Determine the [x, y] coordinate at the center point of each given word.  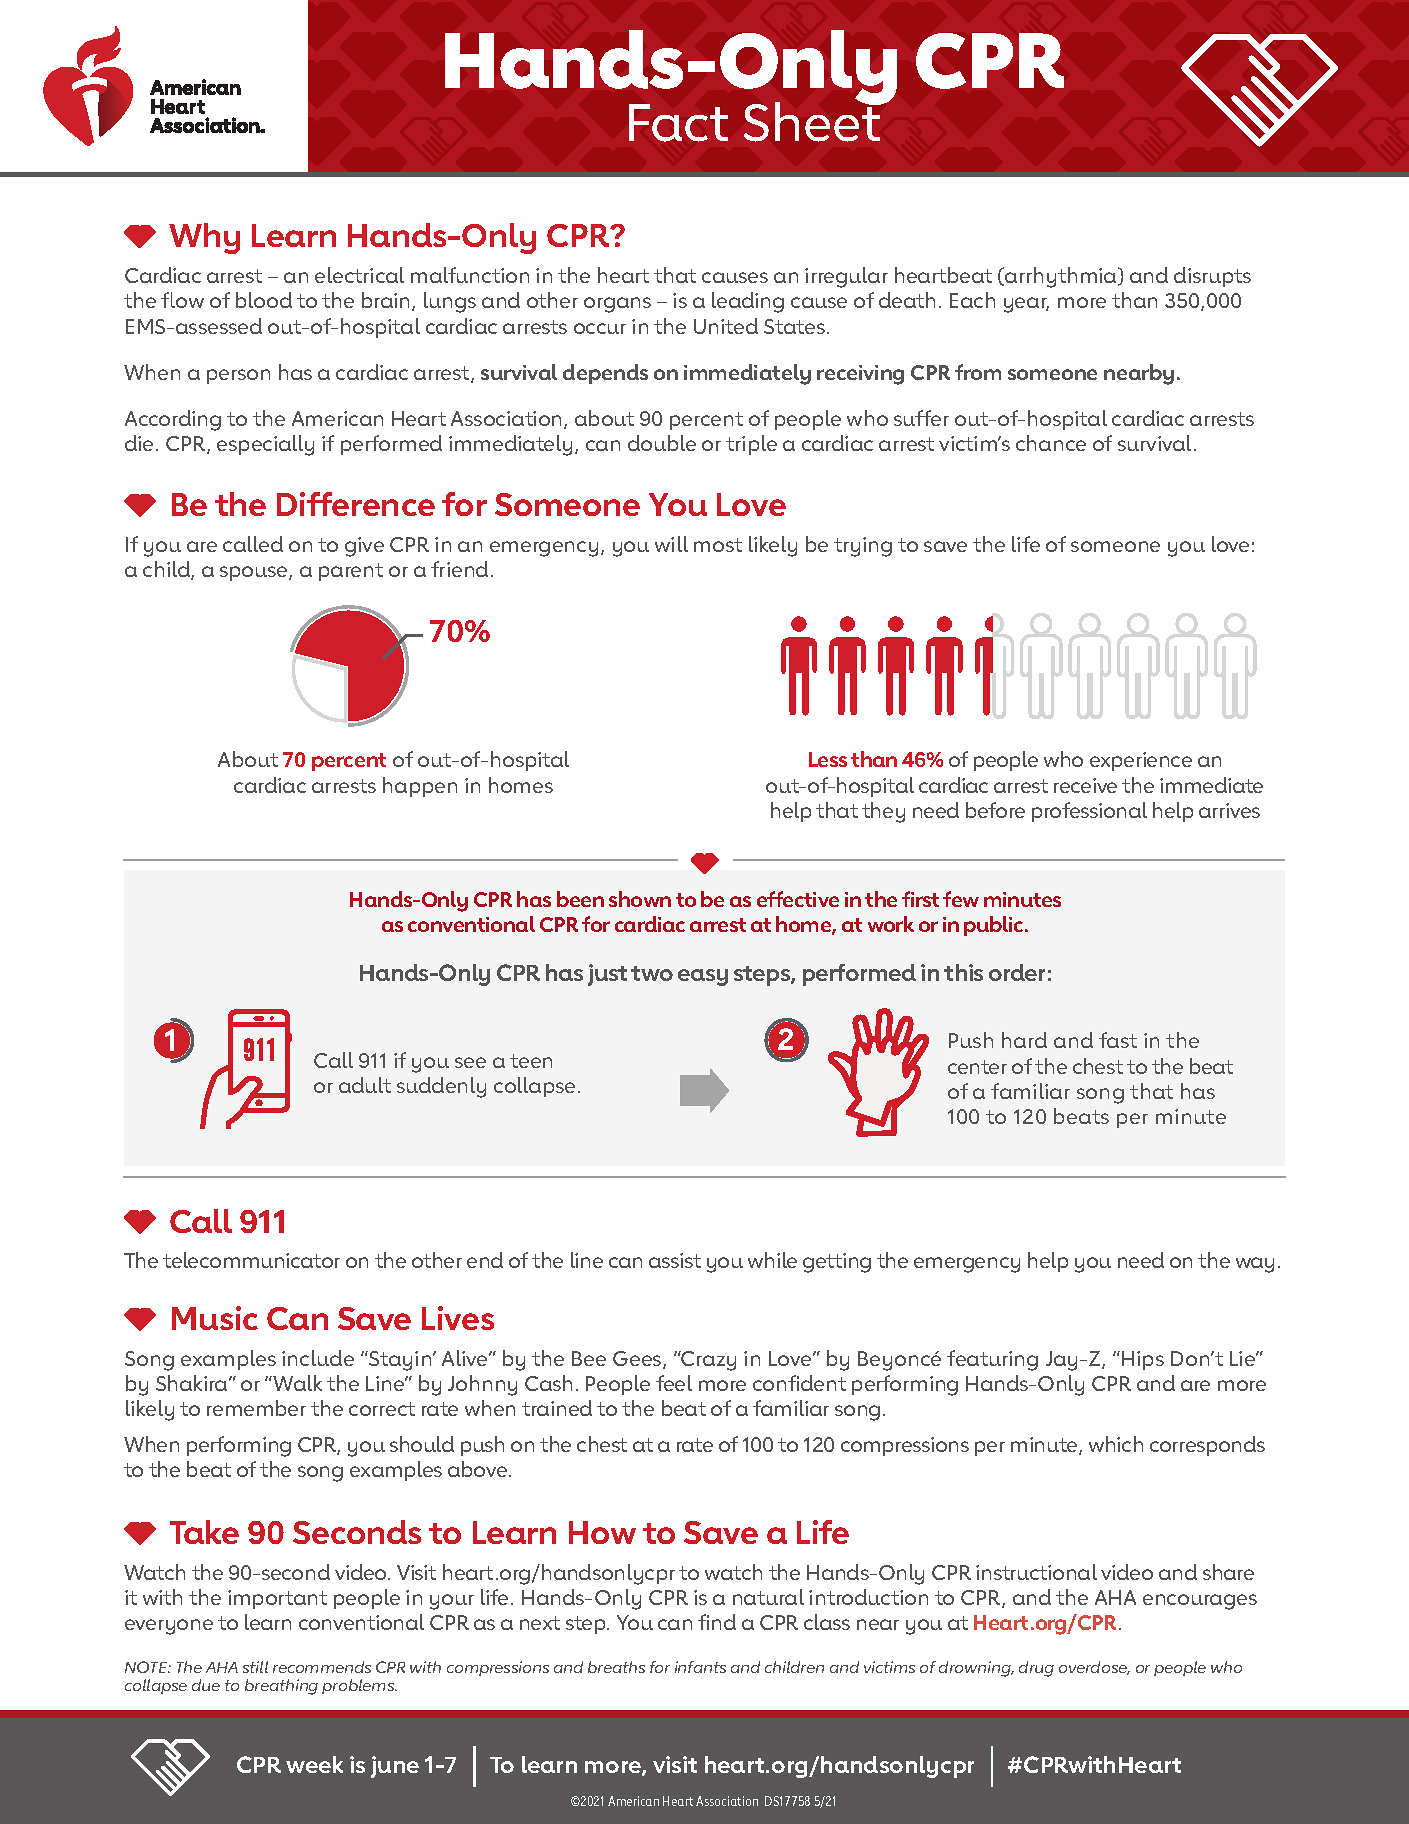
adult [365, 1085]
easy [703, 977]
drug [1036, 1669]
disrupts [1212, 277]
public [995, 926]
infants [700, 1667]
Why [204, 238]
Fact [678, 123]
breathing [281, 1687]
